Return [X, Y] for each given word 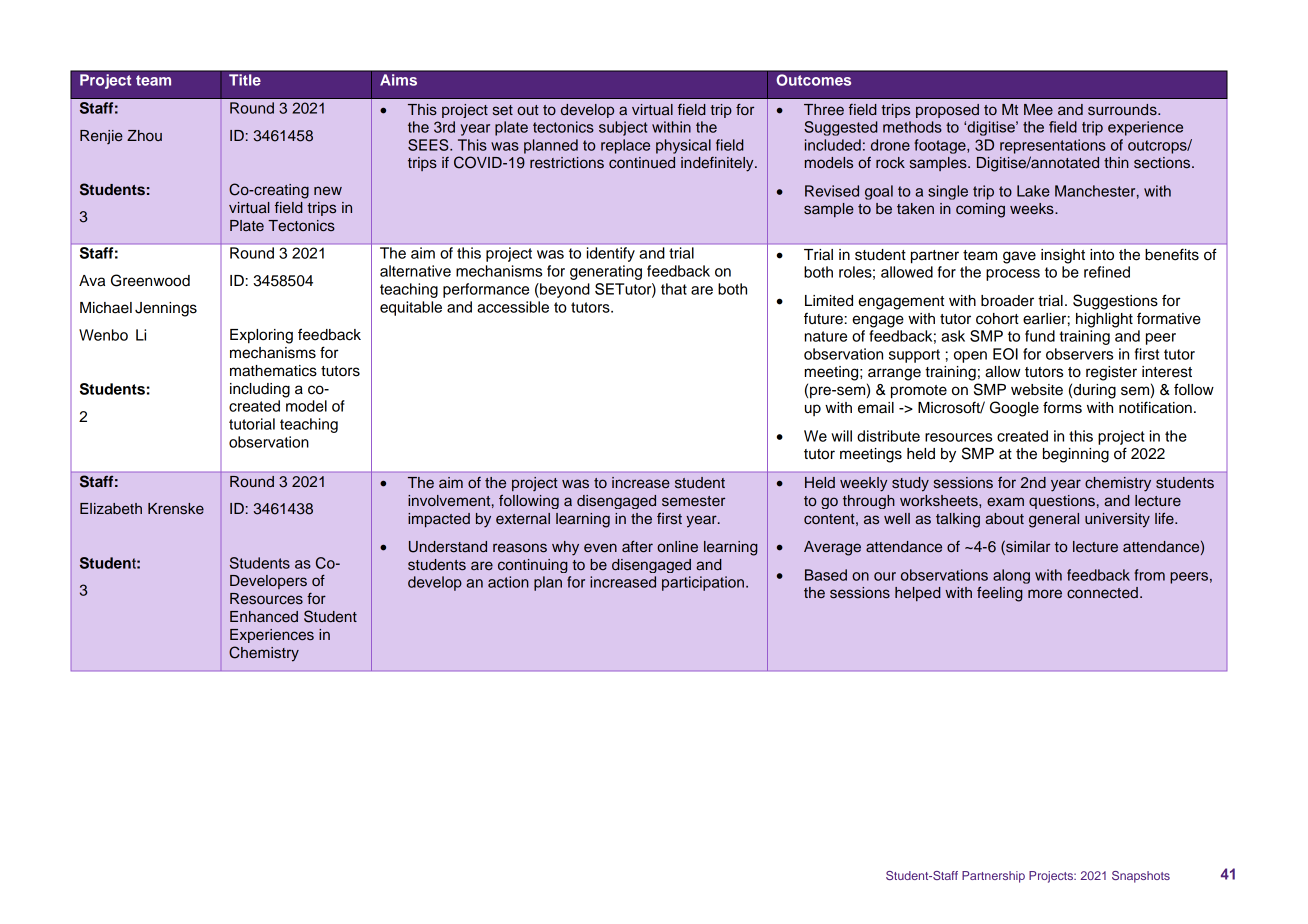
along [1011, 576]
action [508, 582]
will [841, 436]
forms [1062, 407]
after [637, 546]
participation [703, 583]
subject [623, 128]
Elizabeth [111, 509]
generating [606, 272]
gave [1019, 257]
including [260, 390]
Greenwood [150, 280]
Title [245, 80]
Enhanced [264, 616]
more [1045, 593]
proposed [947, 111]
